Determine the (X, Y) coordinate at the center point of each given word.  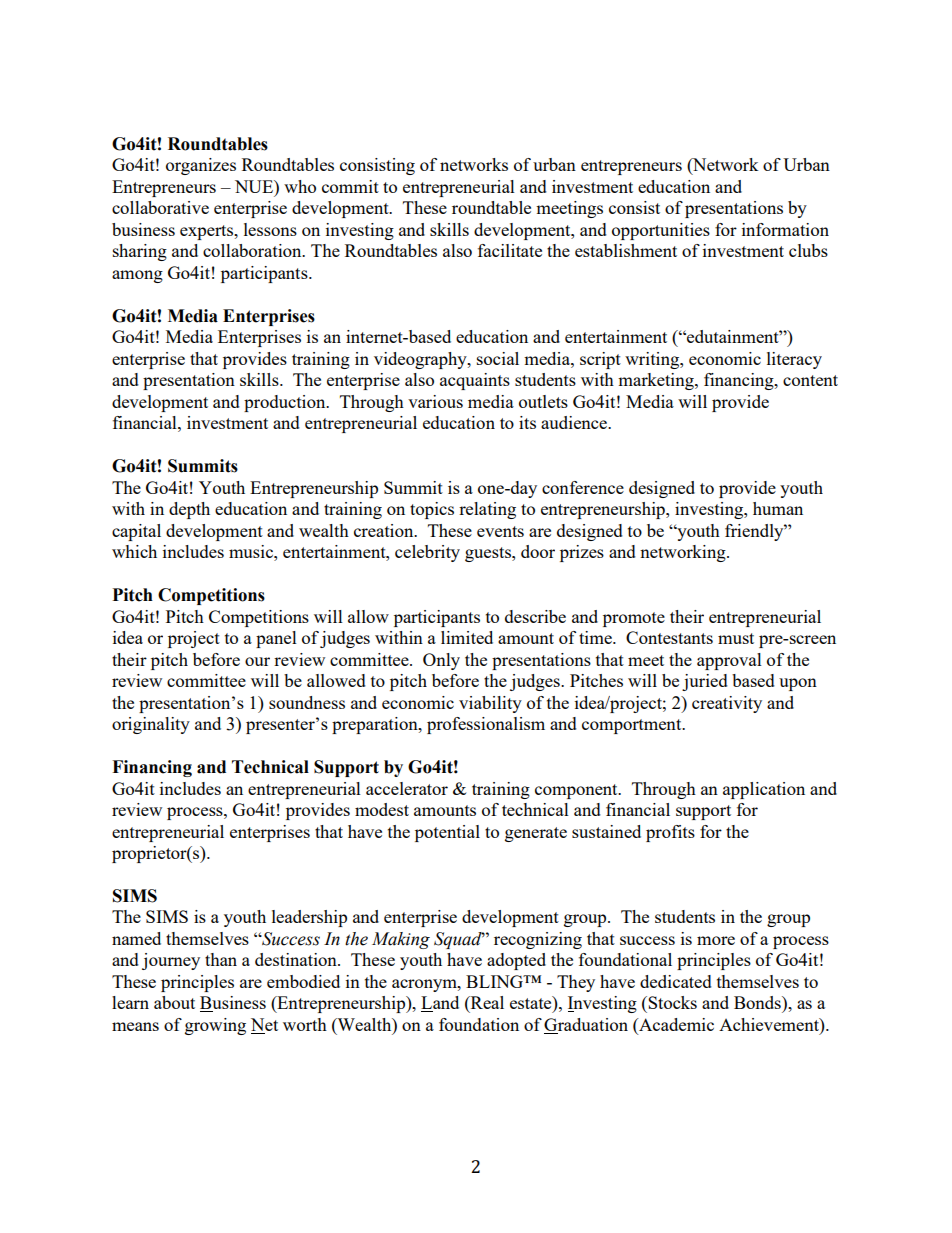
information (785, 229)
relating (487, 510)
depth (189, 510)
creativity (727, 704)
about (174, 1002)
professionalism (486, 725)
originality (151, 725)
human (778, 508)
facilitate (510, 250)
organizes (201, 166)
